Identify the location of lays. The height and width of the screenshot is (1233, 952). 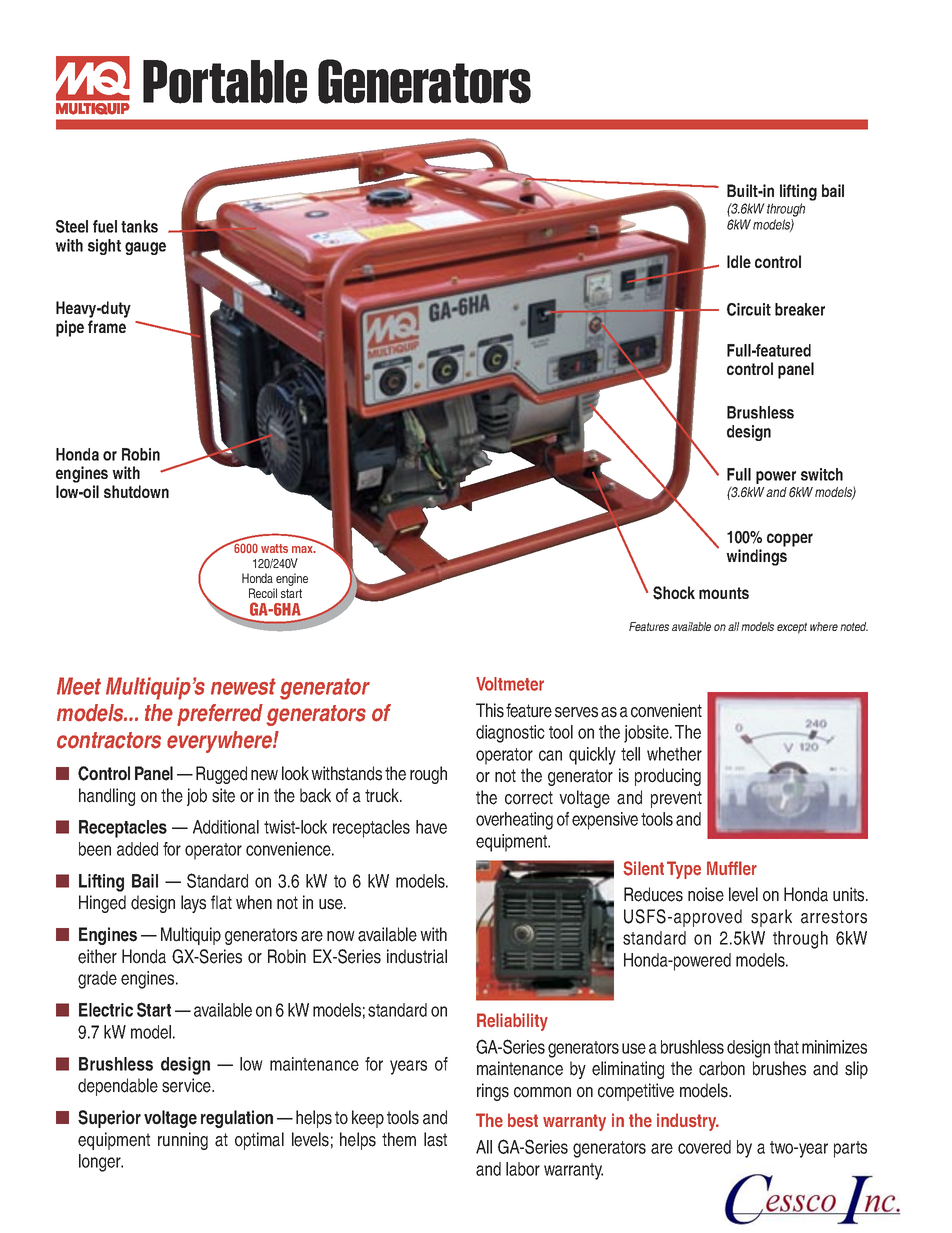
(193, 904).
